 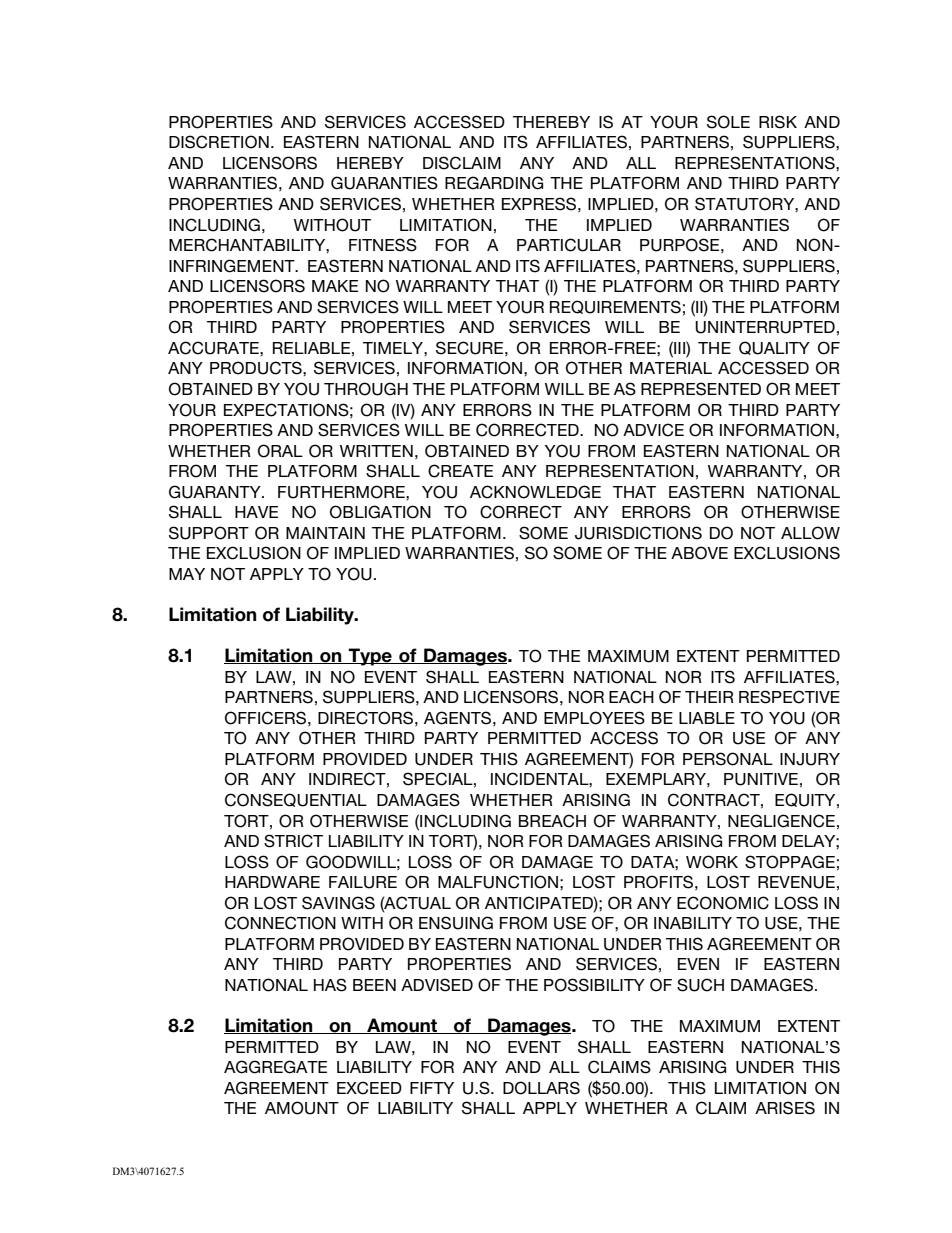 I want to click on ENSUING, so click(x=456, y=923).
